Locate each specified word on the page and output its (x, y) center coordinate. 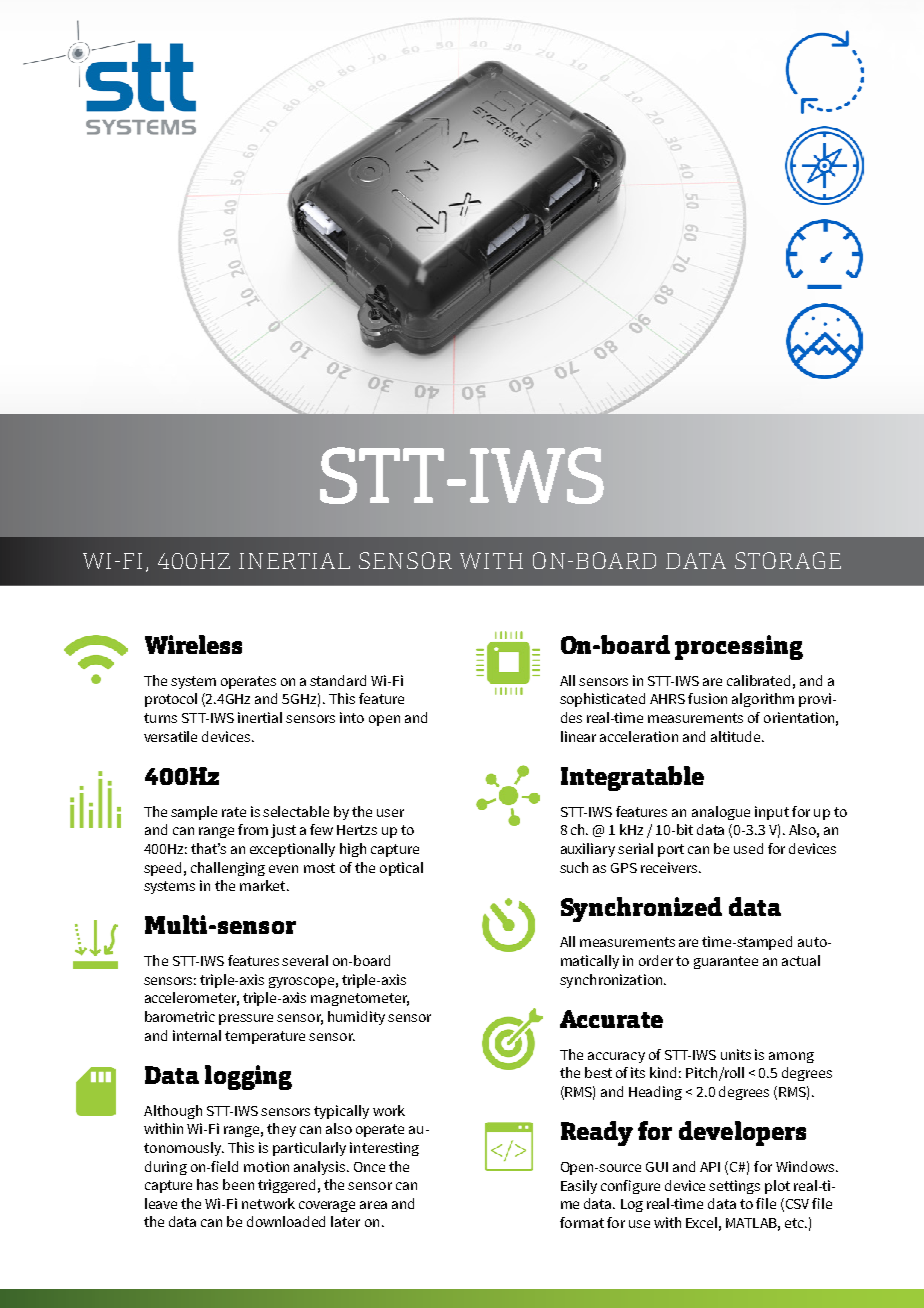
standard (338, 680)
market (264, 885)
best (598, 1072)
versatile (170, 736)
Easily (579, 1187)
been (238, 1184)
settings (734, 1187)
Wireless (193, 644)
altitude (737, 736)
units (736, 1054)
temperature (265, 1037)
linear (578, 736)
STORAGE (788, 560)
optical (401, 869)
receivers (670, 867)
